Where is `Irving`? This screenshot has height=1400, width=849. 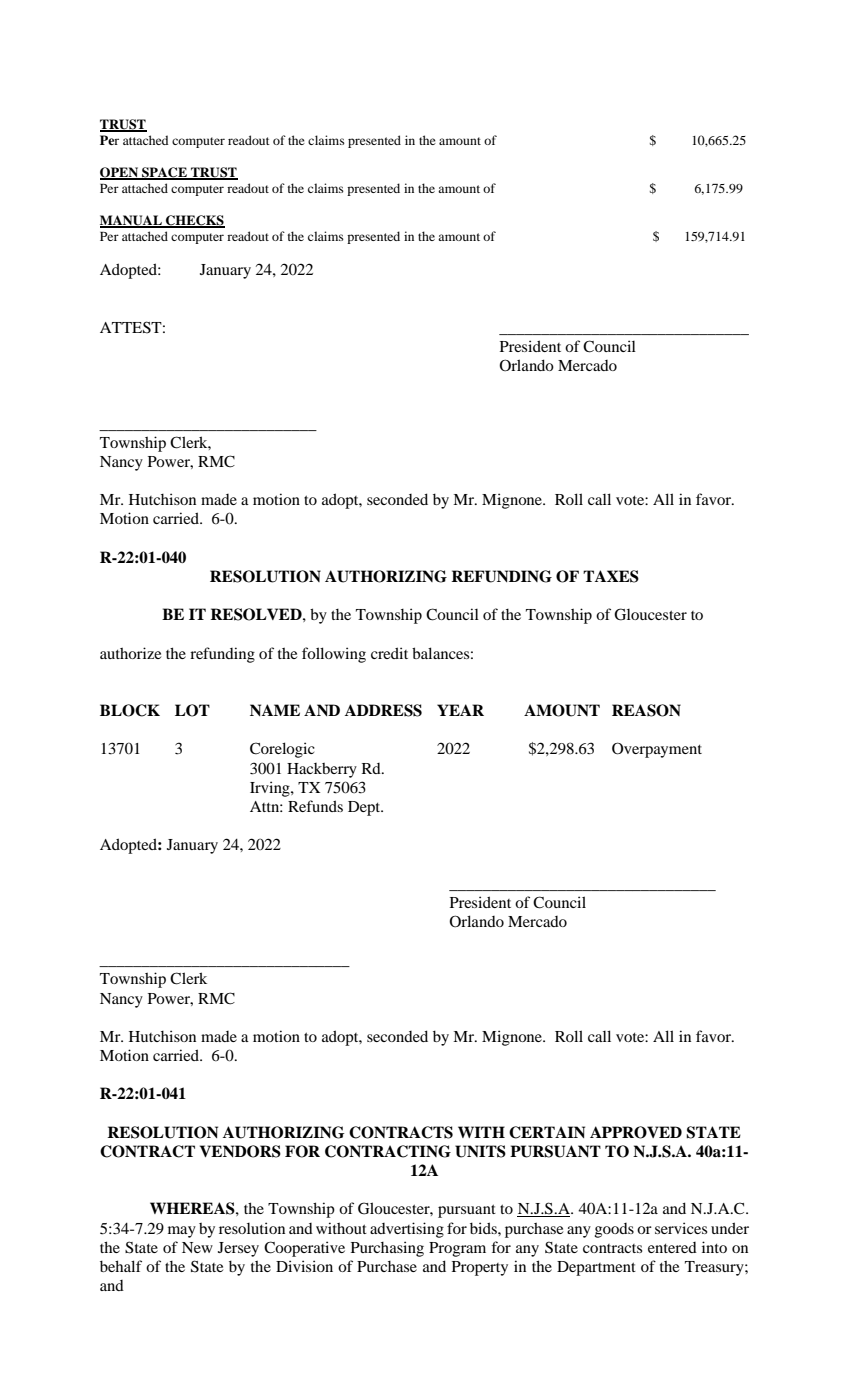
Irving is located at coordinates (271, 789).
